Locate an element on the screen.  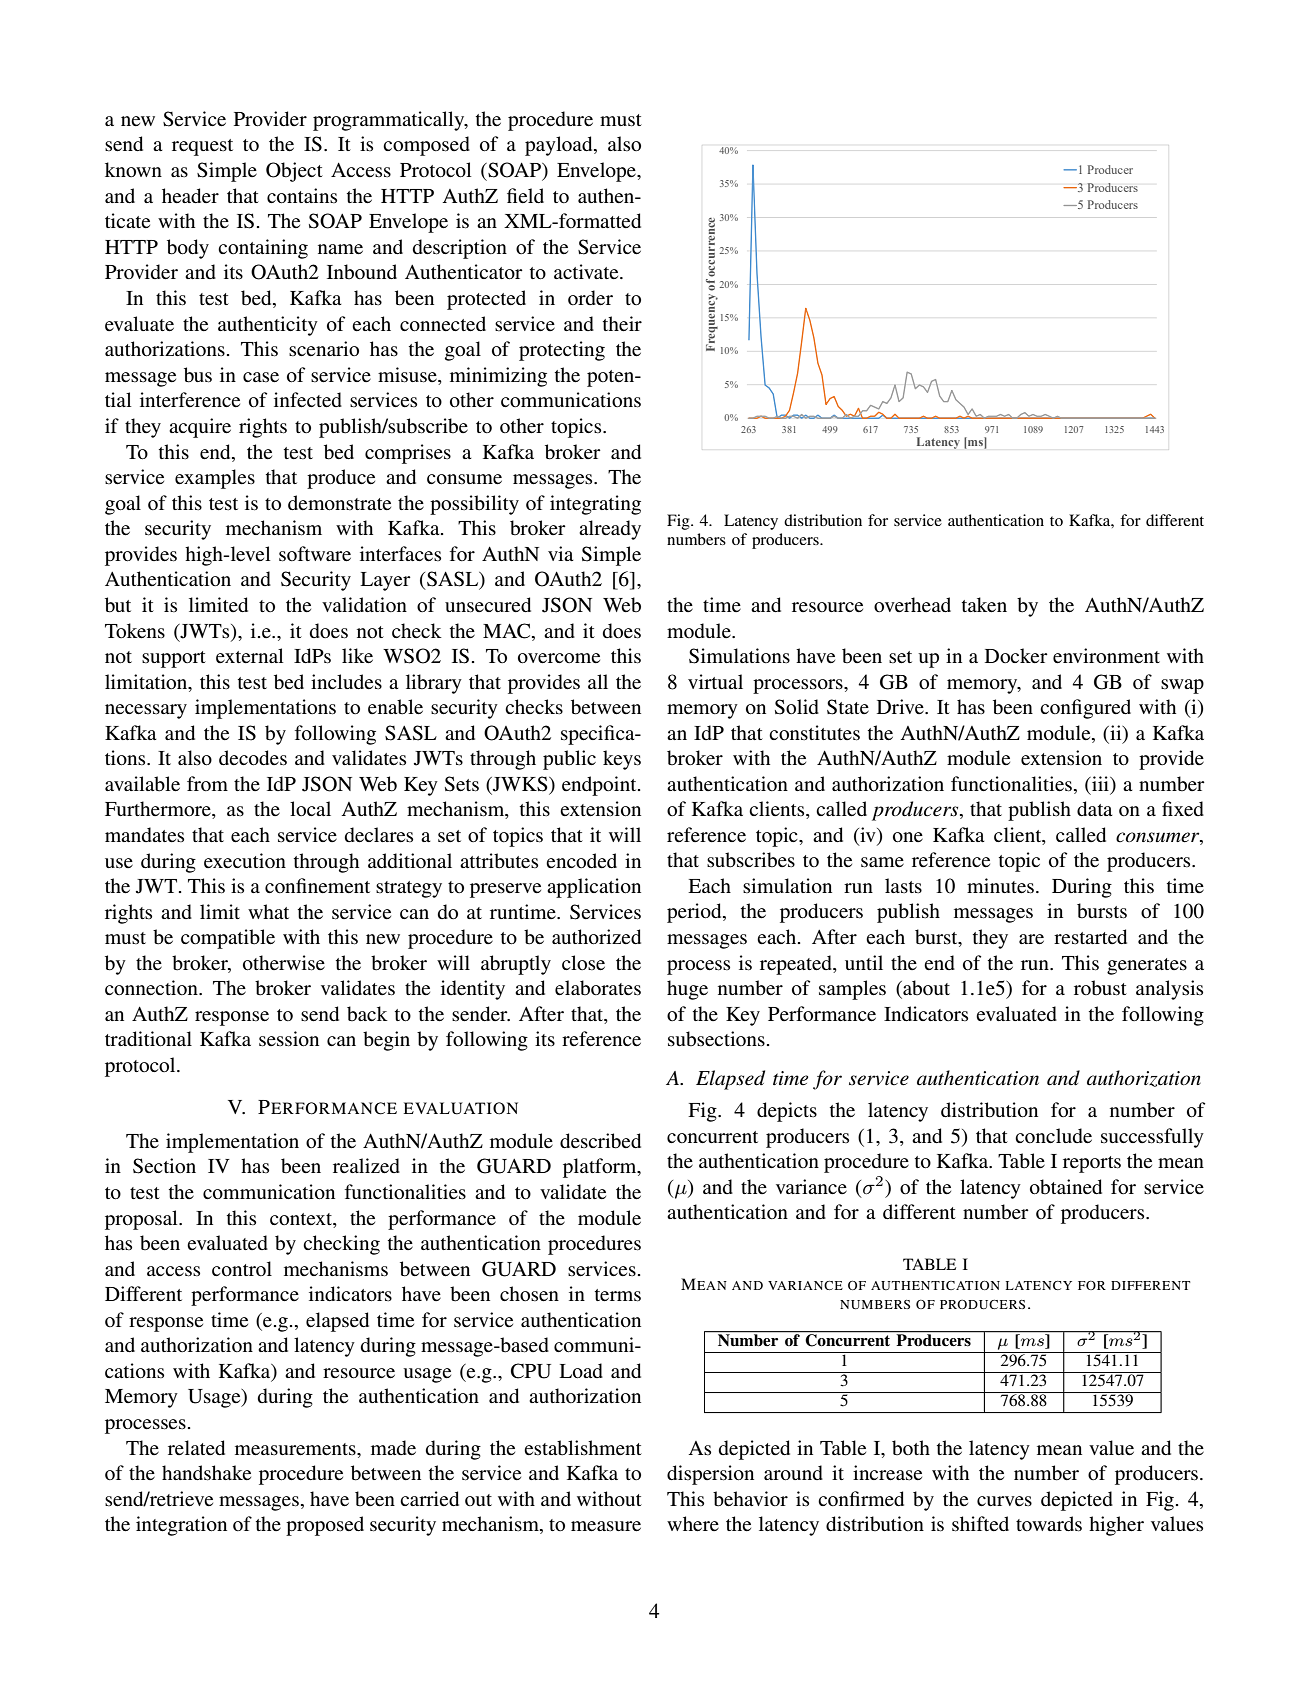
configured is located at coordinates (1085, 709).
